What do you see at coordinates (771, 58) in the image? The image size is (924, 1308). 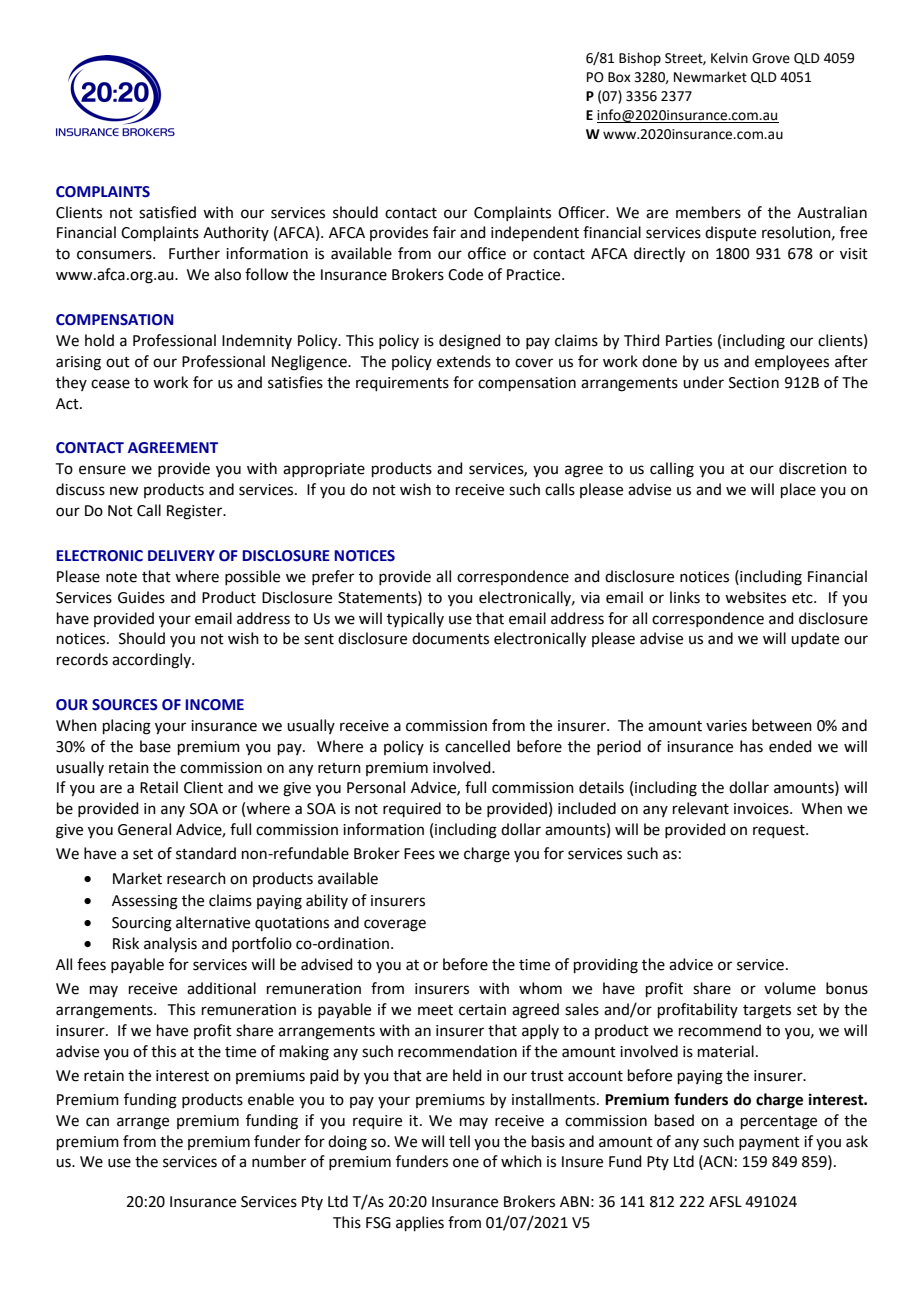 I see `Grove` at bounding box center [771, 58].
